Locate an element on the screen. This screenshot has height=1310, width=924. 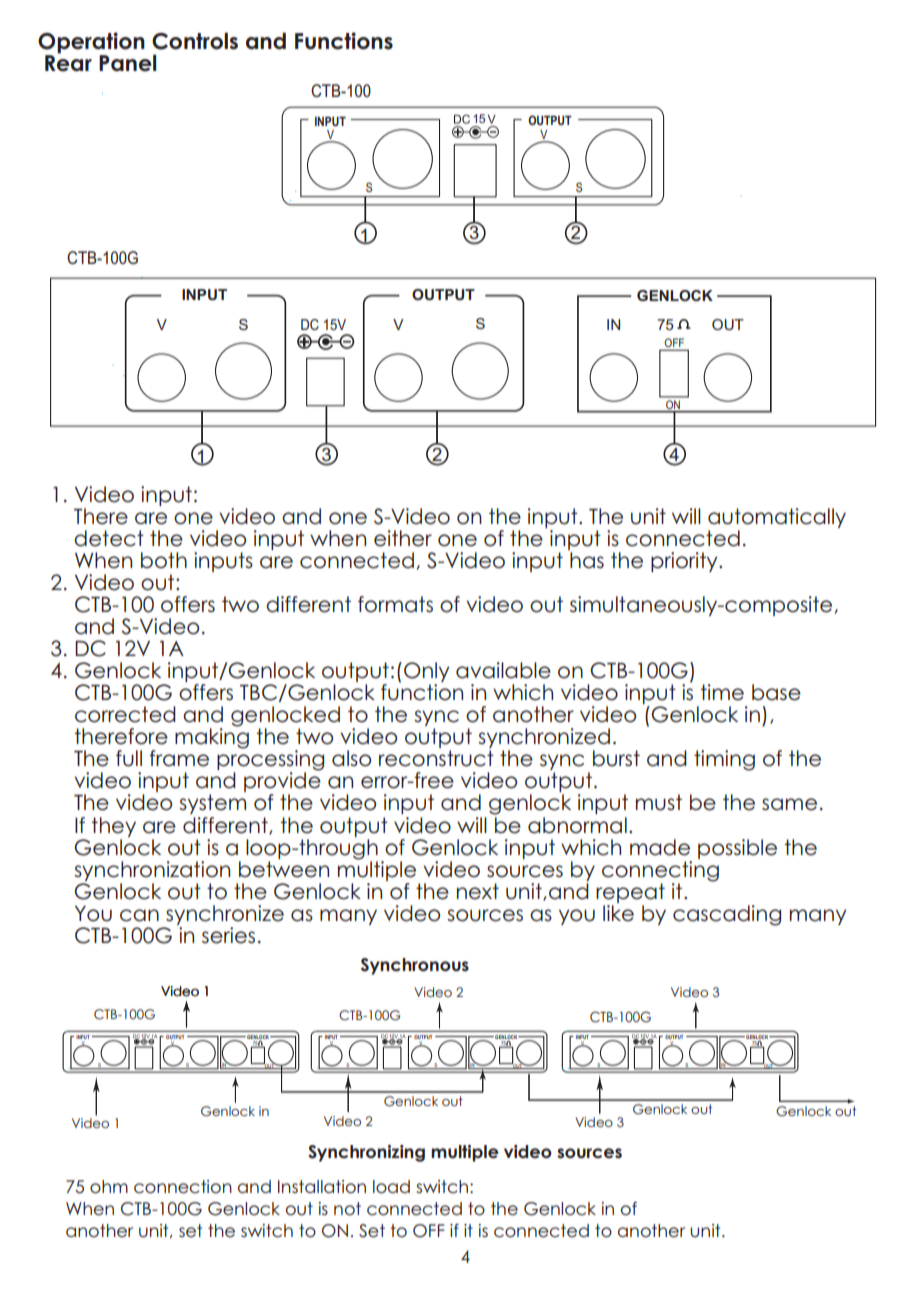
automatically is located at coordinates (777, 519).
